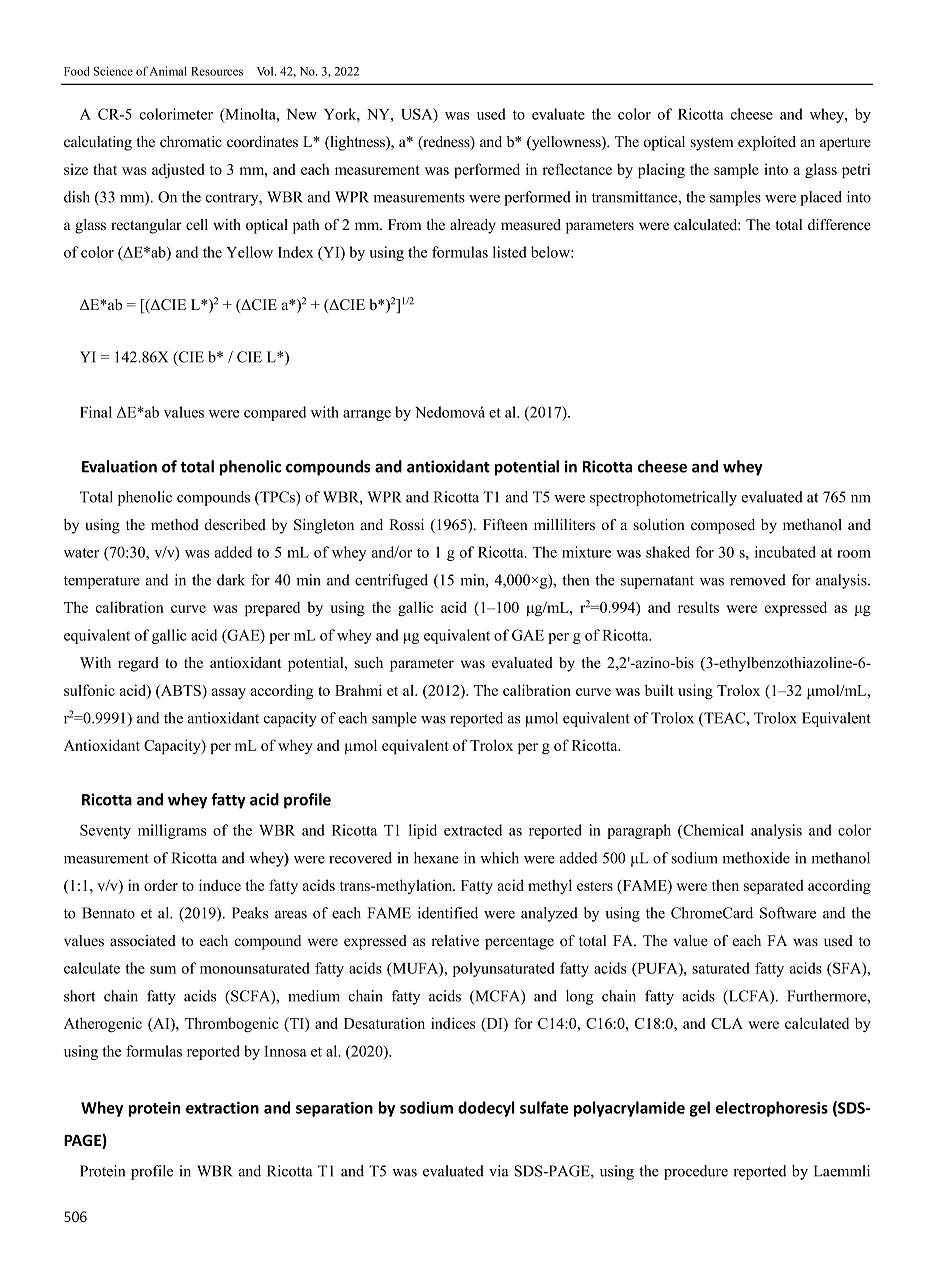 Image resolution: width=952 pixels, height=1271 pixels. What do you see at coordinates (96, 412) in the page?
I see `Final` at bounding box center [96, 412].
